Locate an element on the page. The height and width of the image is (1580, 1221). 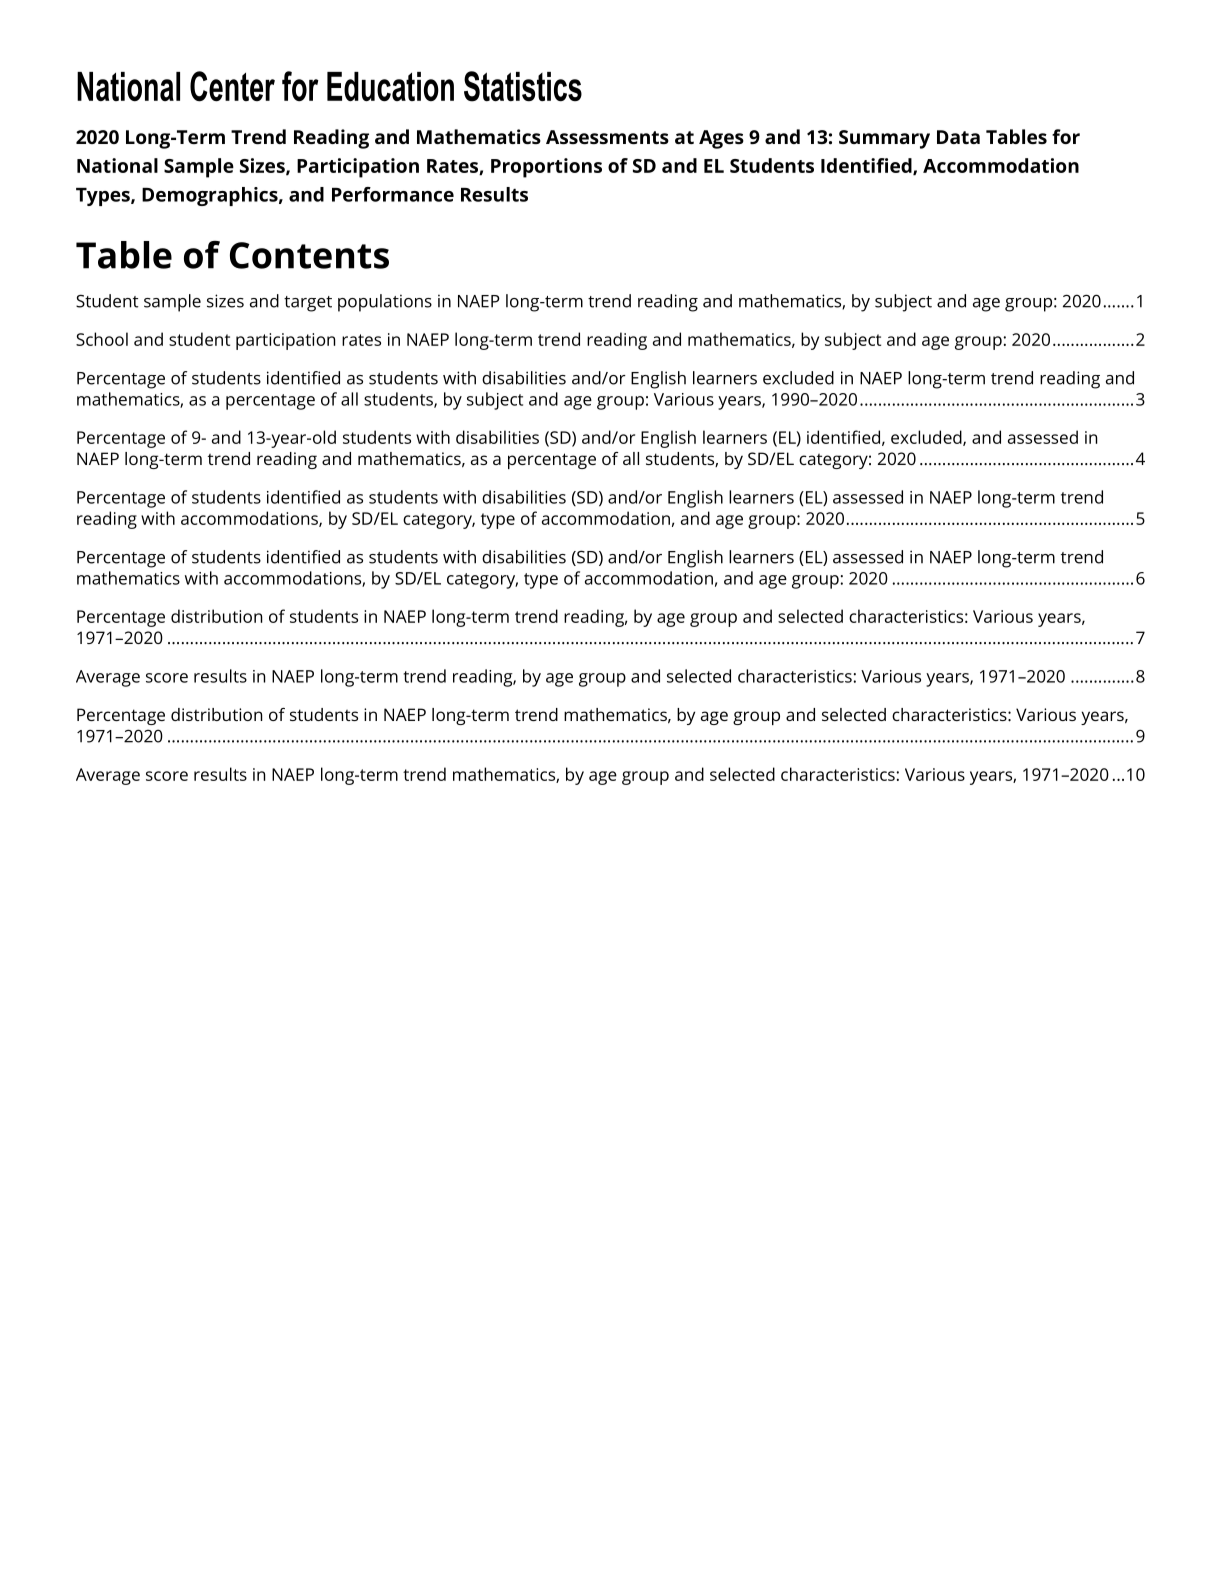
Summary is located at coordinates (884, 139).
